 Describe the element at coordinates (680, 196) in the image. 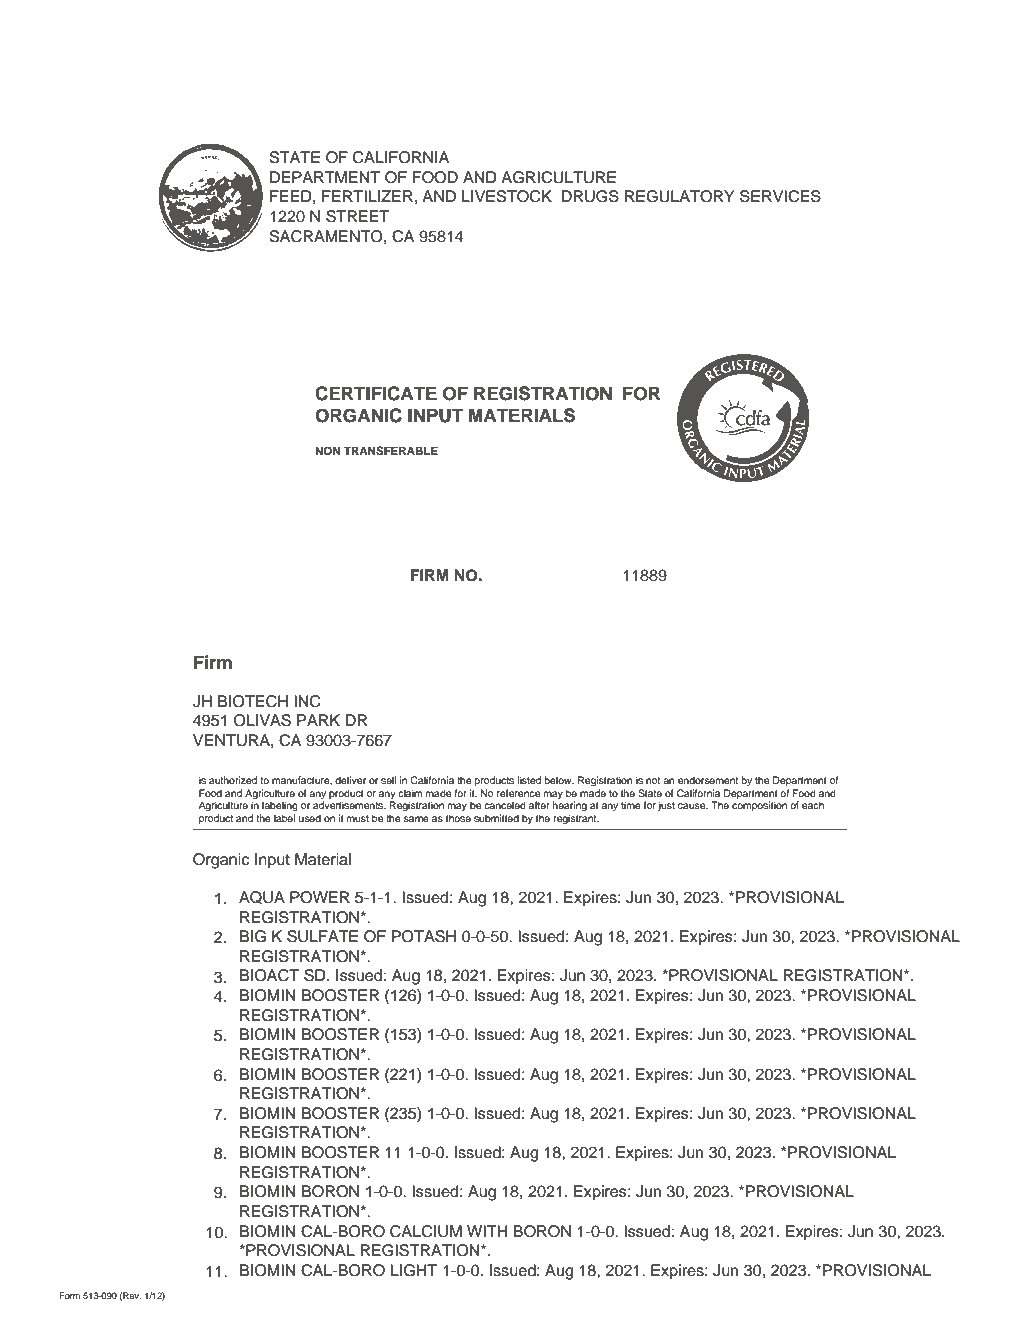

I see `REGULATORY` at that location.
